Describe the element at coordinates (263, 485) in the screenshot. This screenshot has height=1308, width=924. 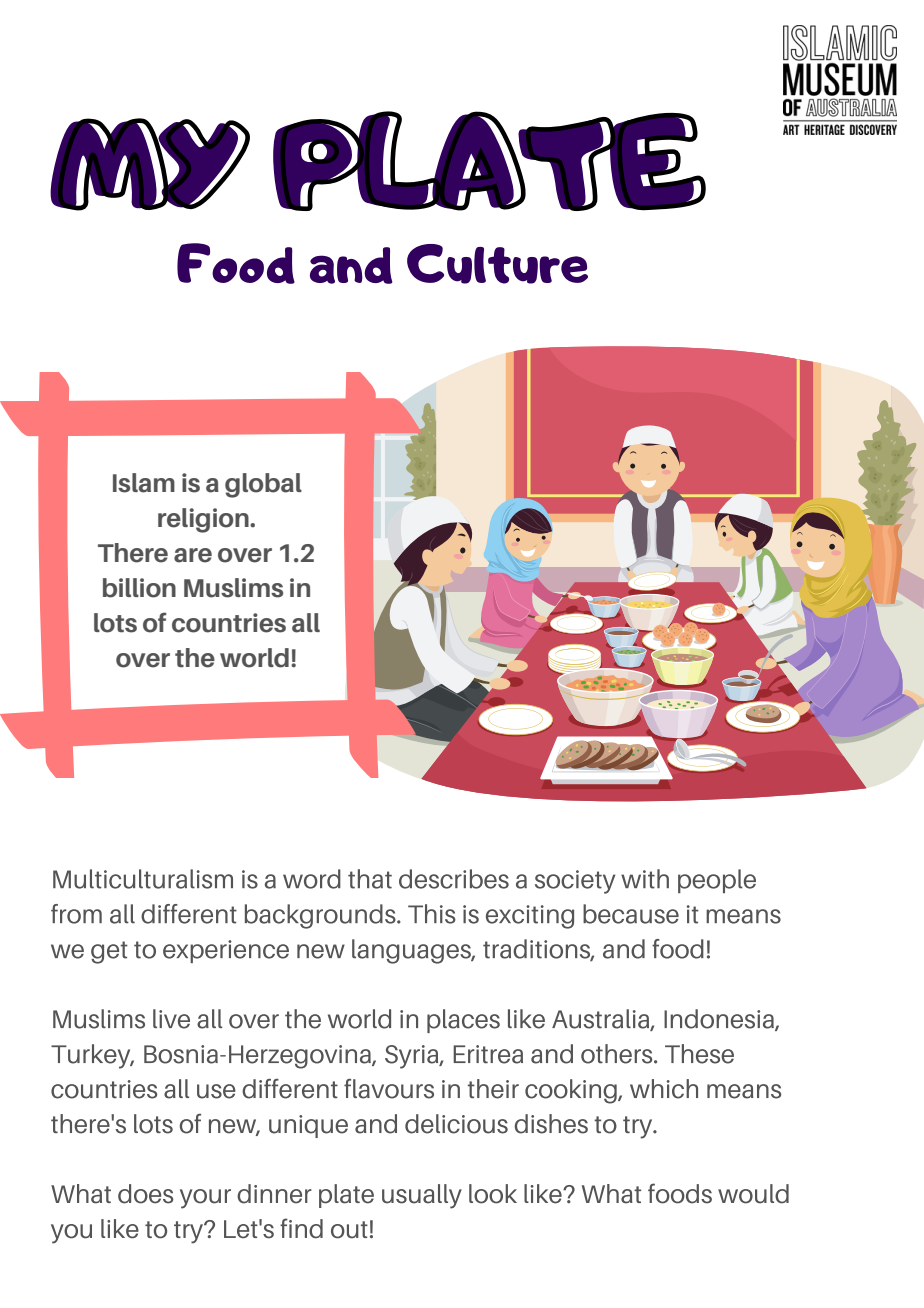
I see `global` at that location.
